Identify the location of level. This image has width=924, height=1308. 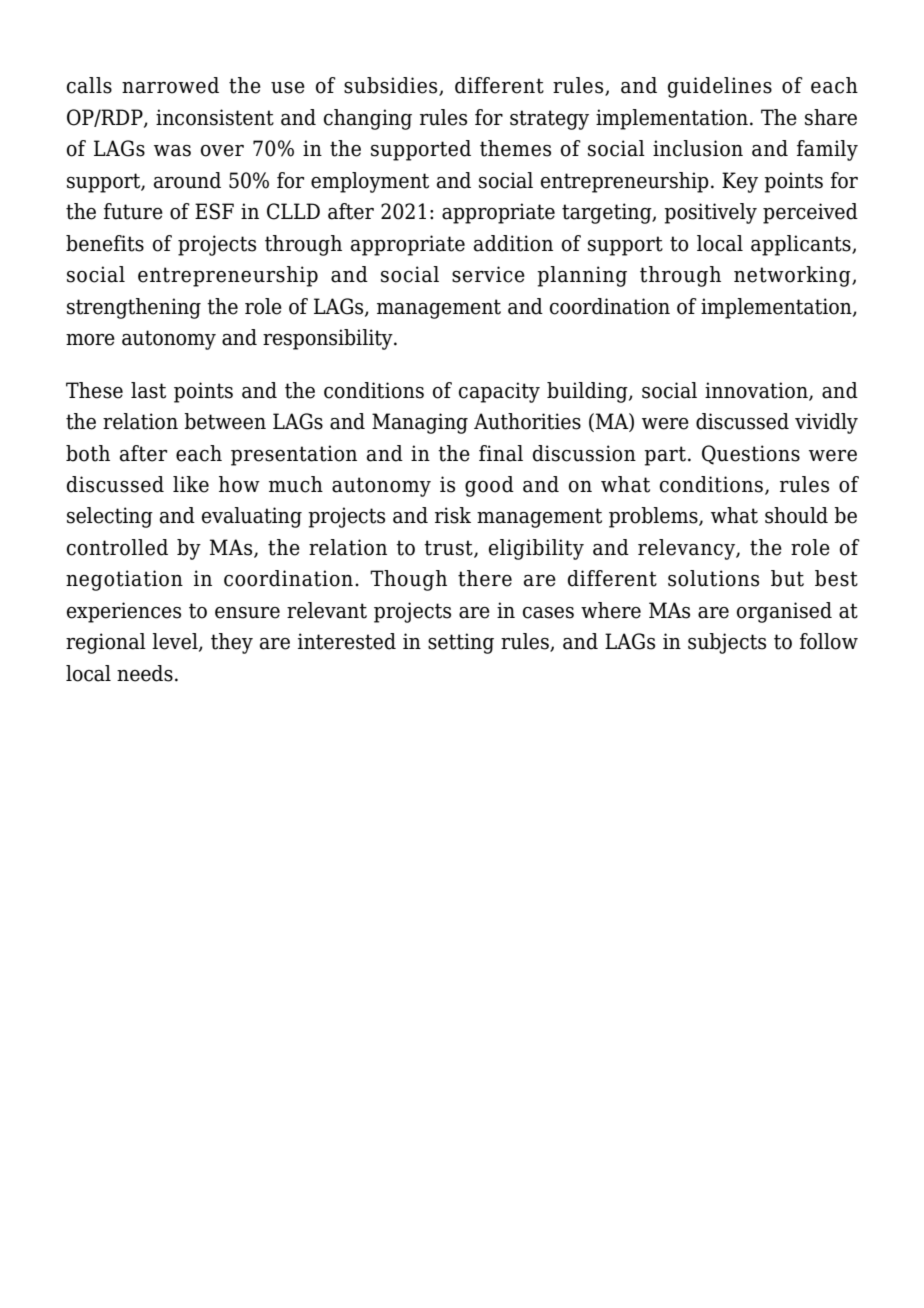
(176, 642).
